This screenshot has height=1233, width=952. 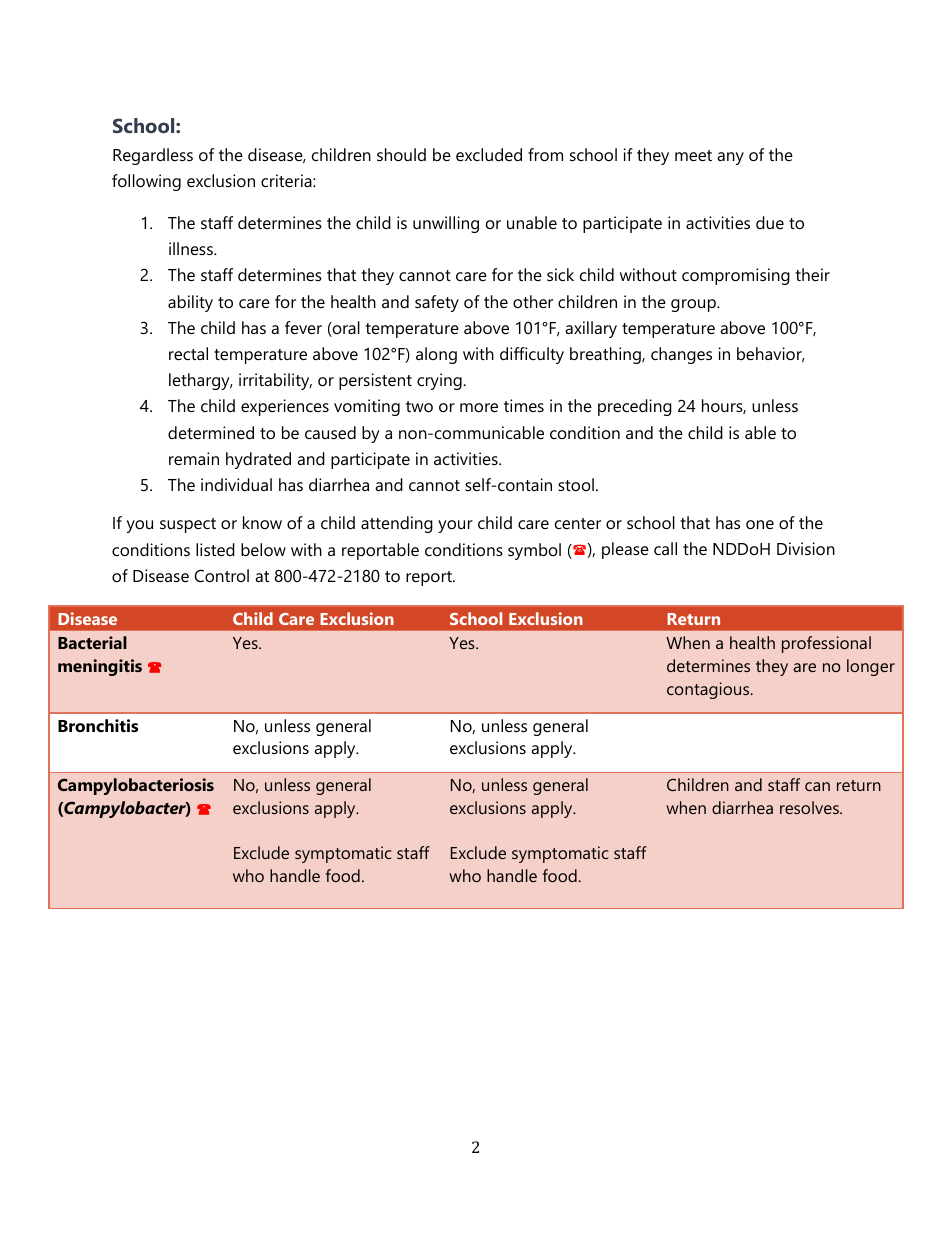 I want to click on following, so click(x=146, y=182).
